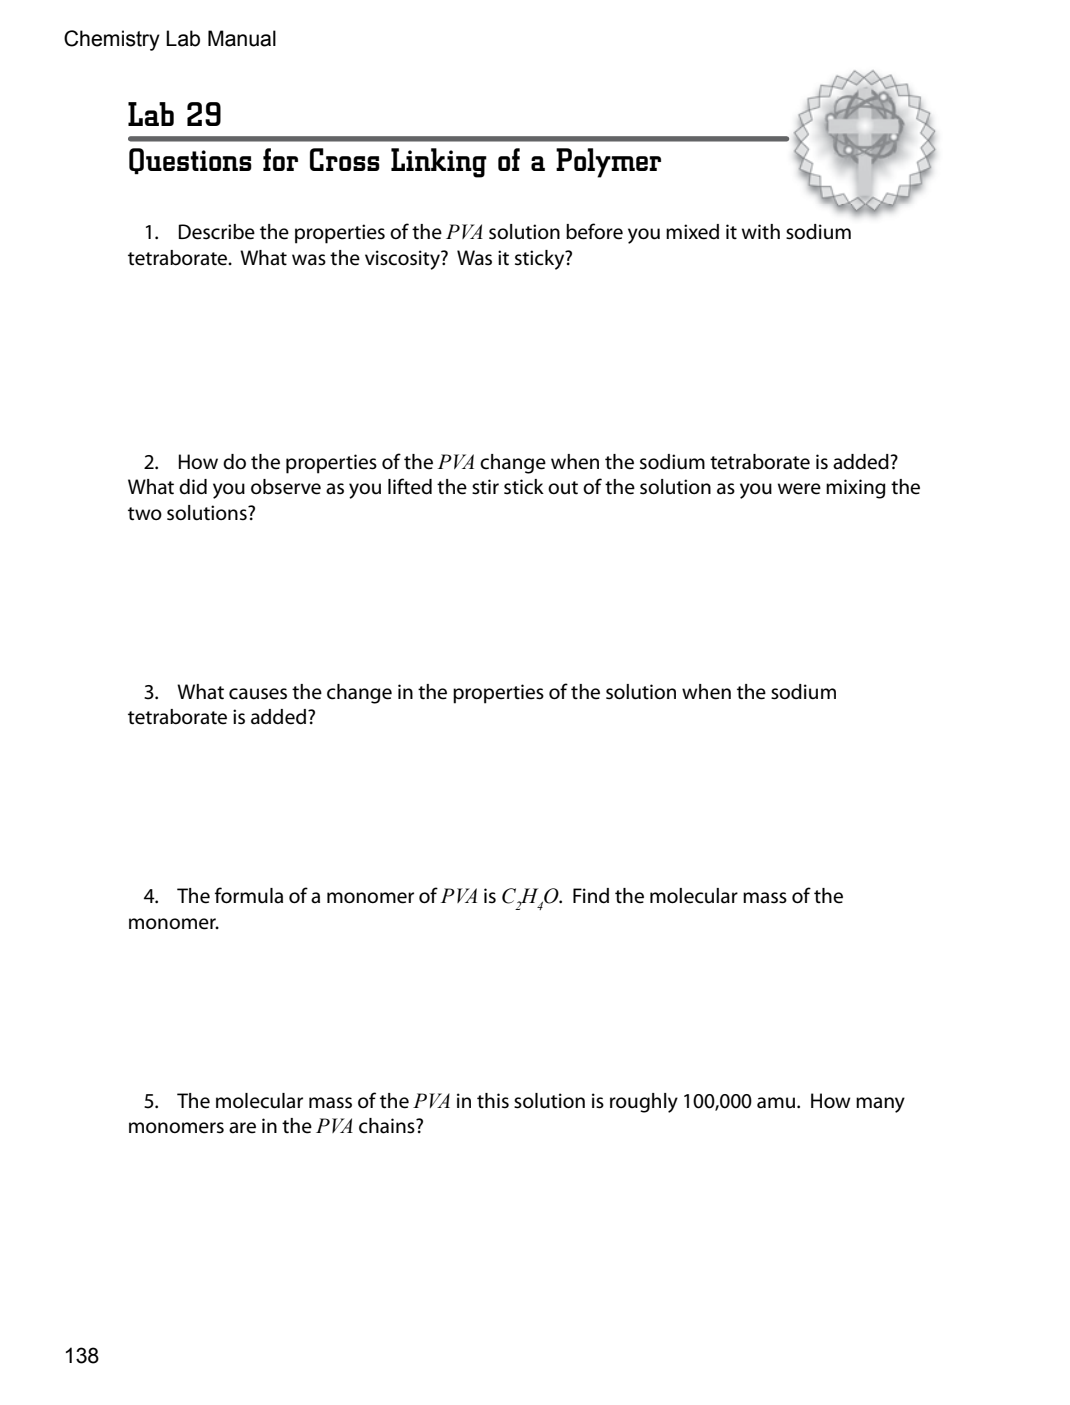  What do you see at coordinates (242, 1128) in the document?
I see `are` at bounding box center [242, 1128].
